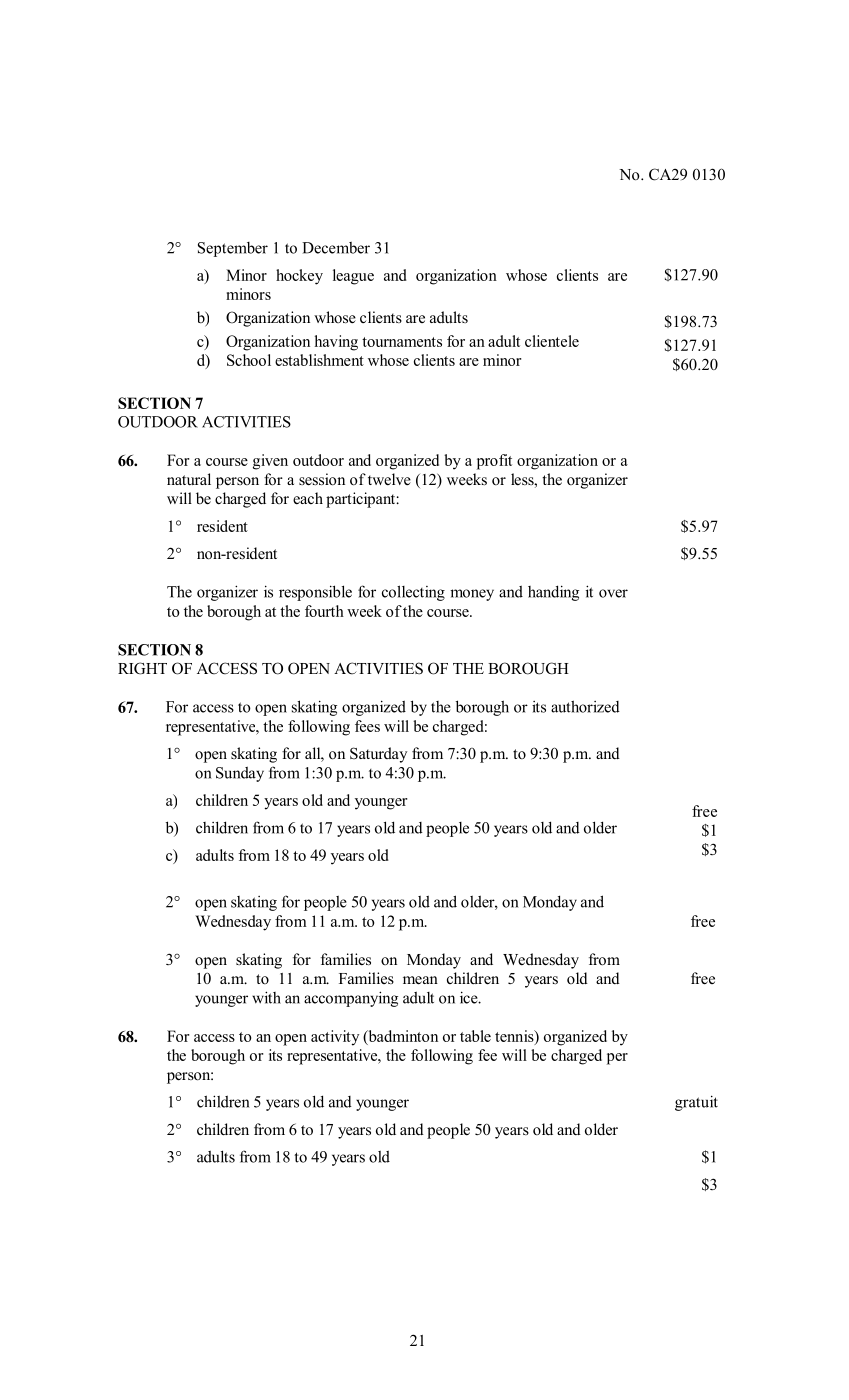 This screenshot has width=849, height=1400. I want to click on with, so click(266, 997).
